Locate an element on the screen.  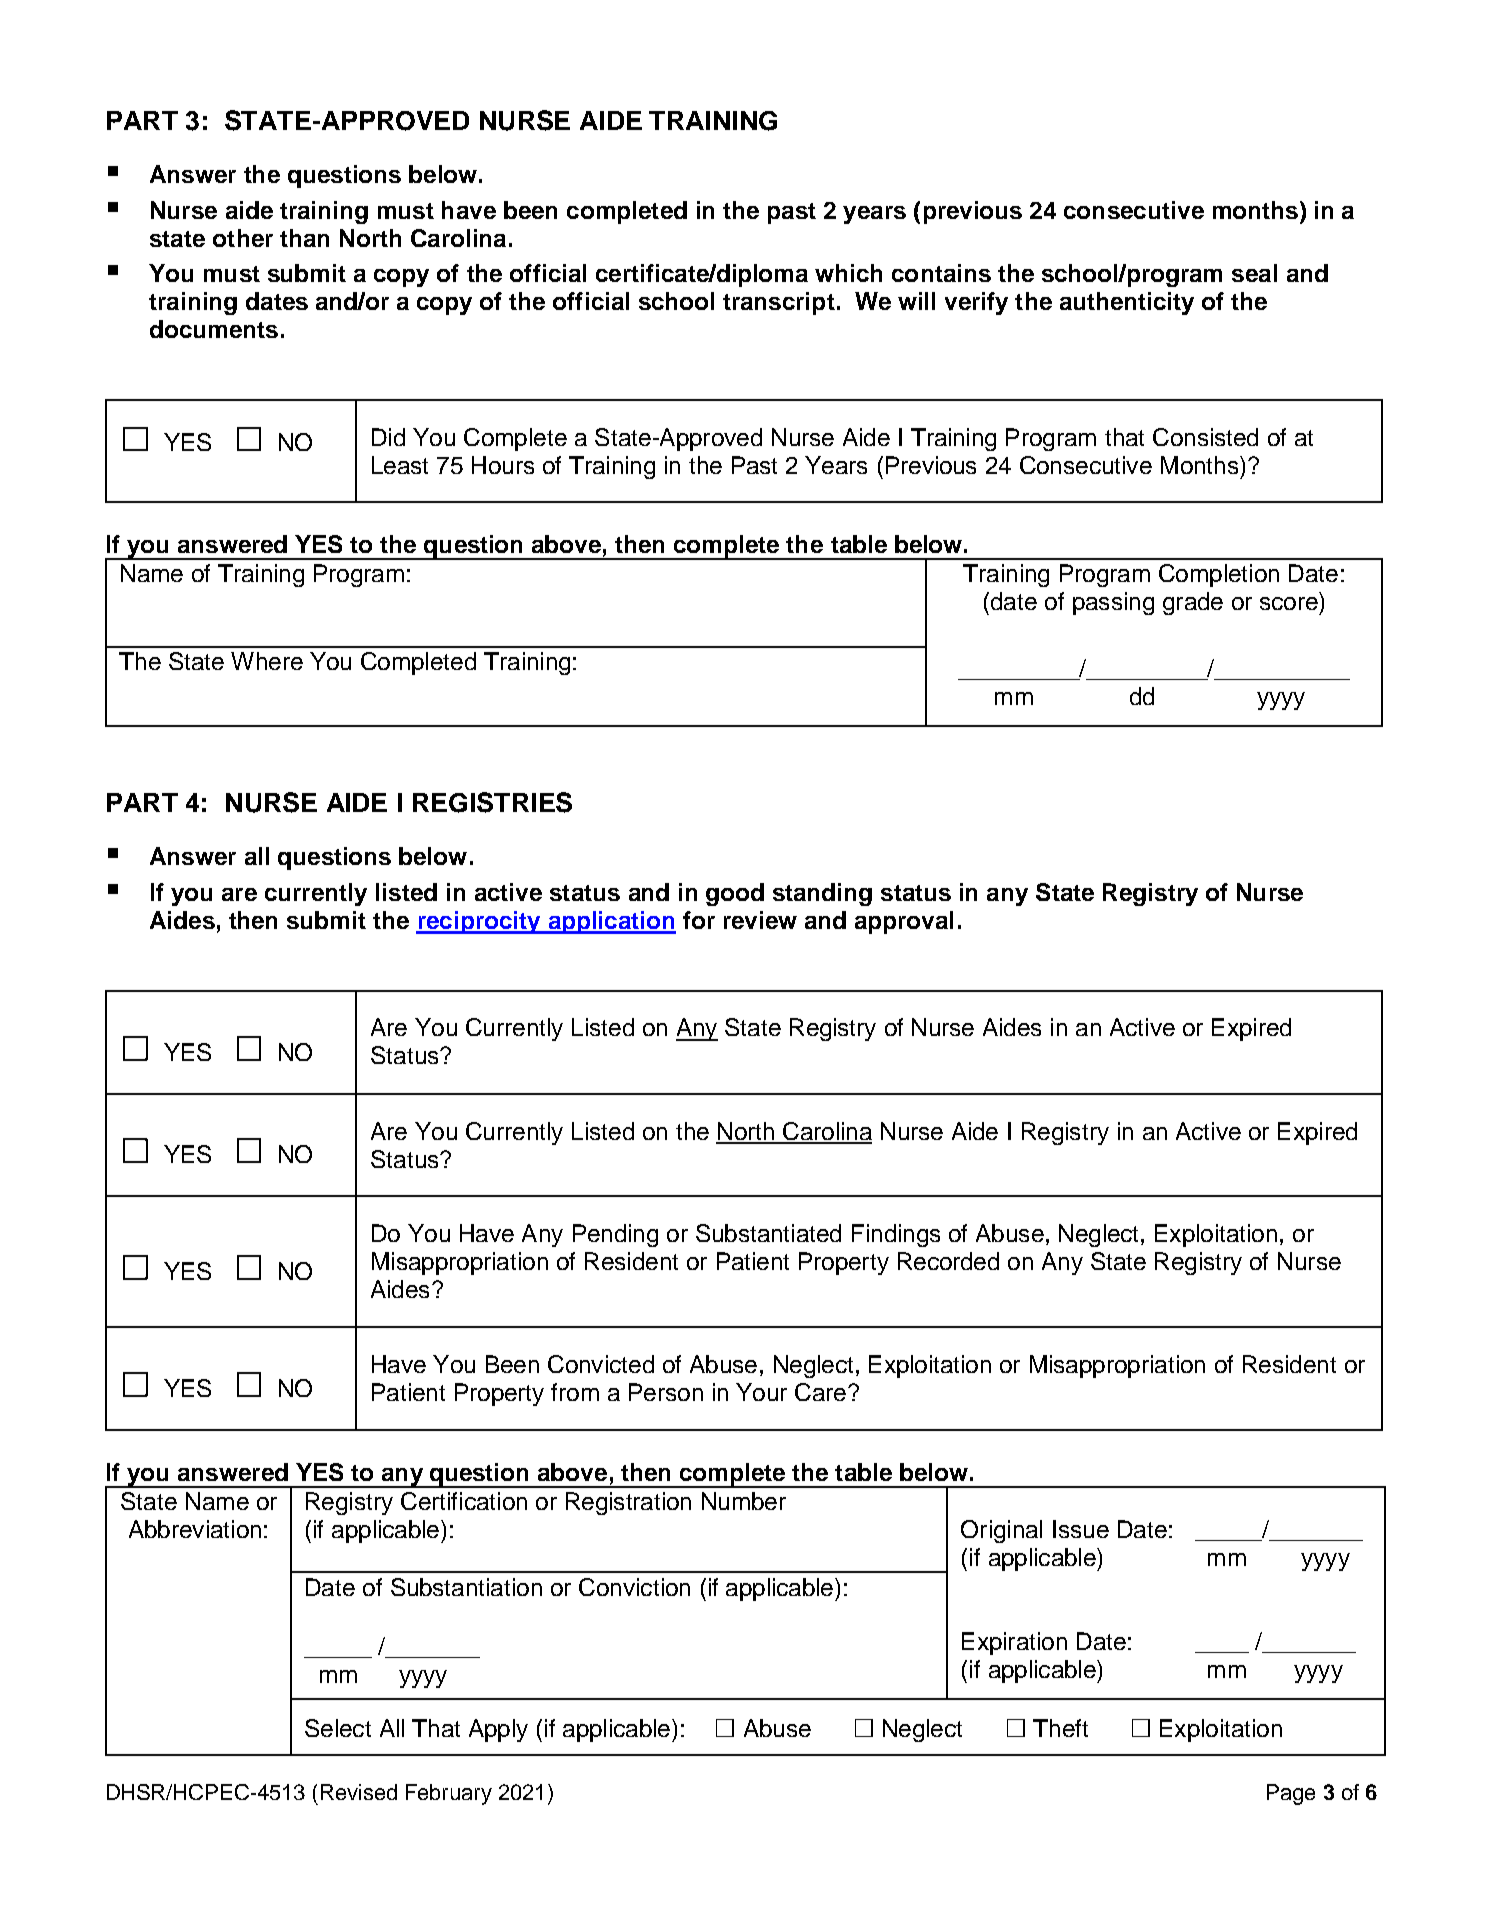
than is located at coordinates (304, 238).
